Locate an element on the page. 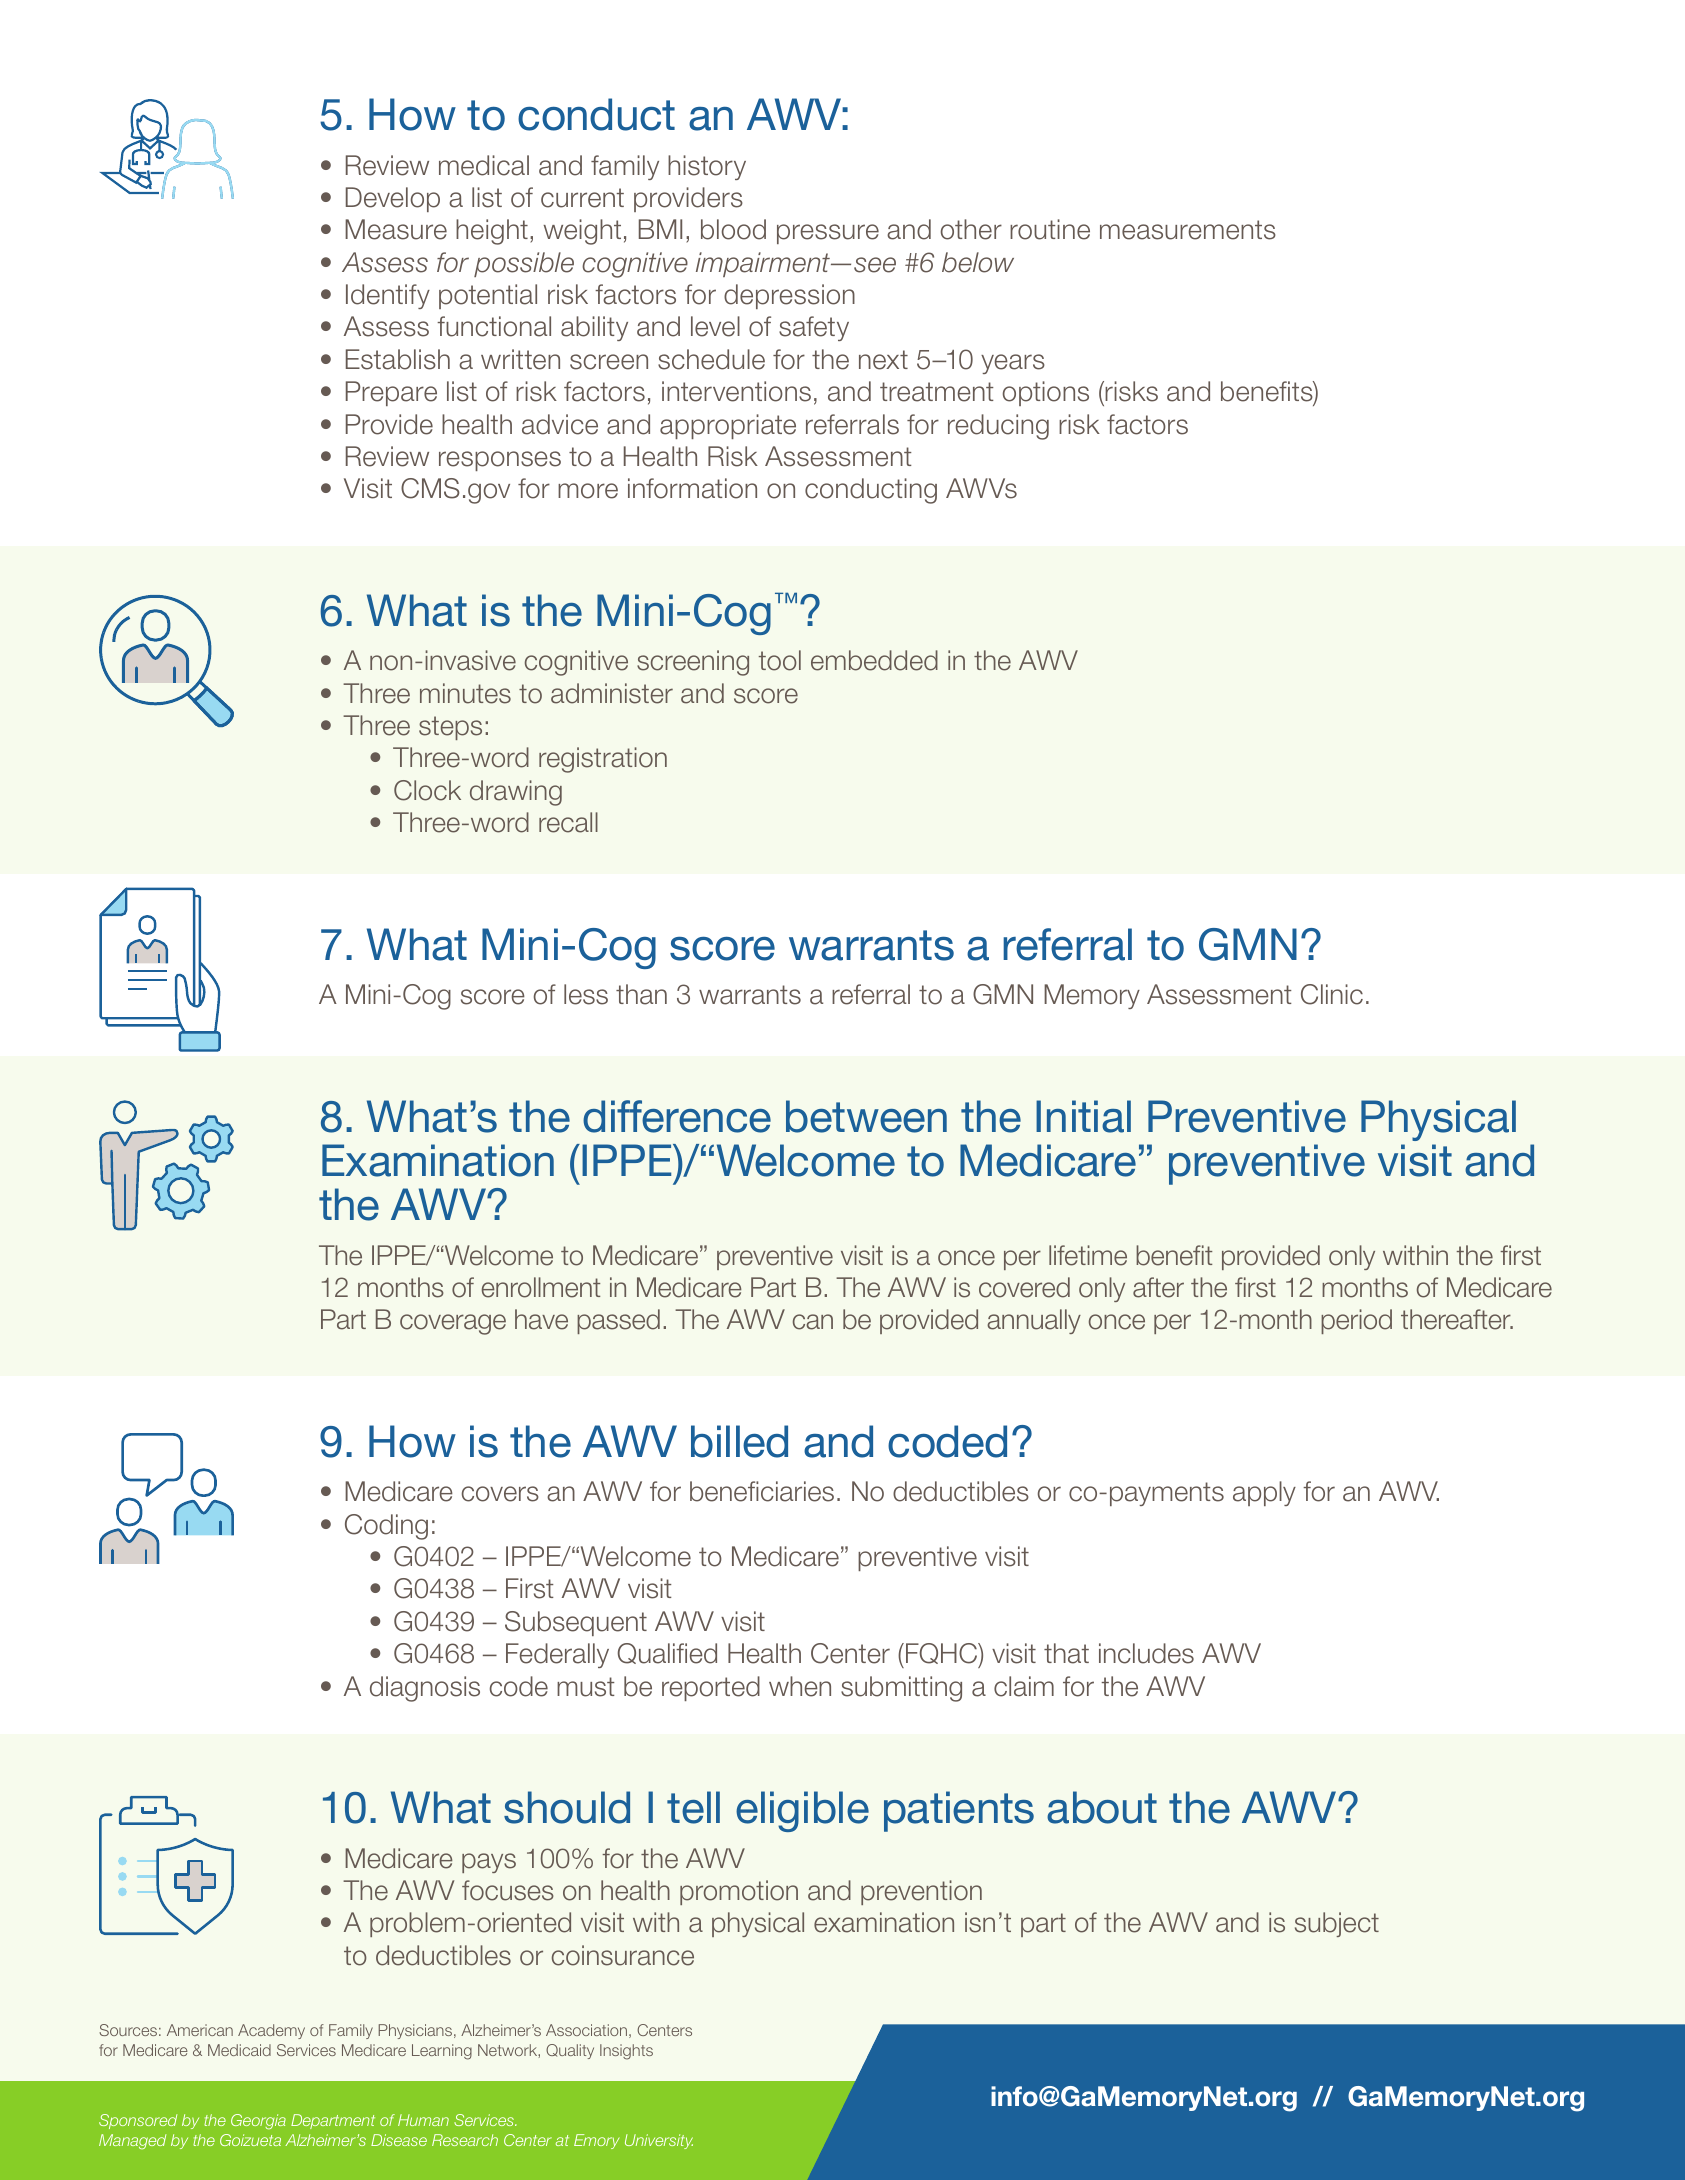 This document has width=1685, height=2180. difference is located at coordinates (677, 1116).
